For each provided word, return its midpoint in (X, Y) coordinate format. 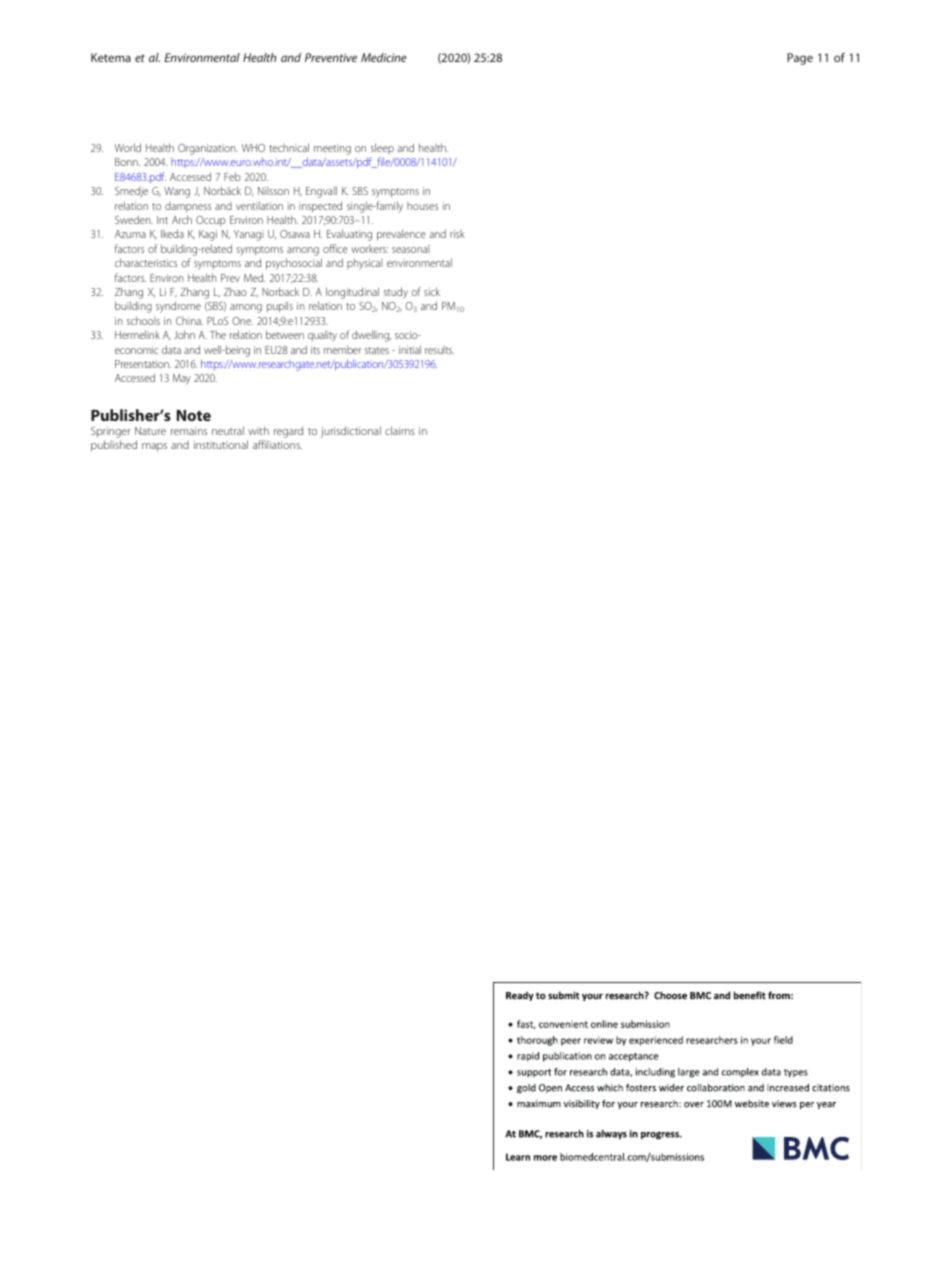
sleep (382, 148)
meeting (332, 149)
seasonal (411, 249)
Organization (208, 149)
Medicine (384, 57)
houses (422, 206)
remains (189, 431)
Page (800, 59)
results (439, 350)
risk (457, 234)
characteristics (146, 262)
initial (410, 349)
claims (400, 430)
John (184, 334)
